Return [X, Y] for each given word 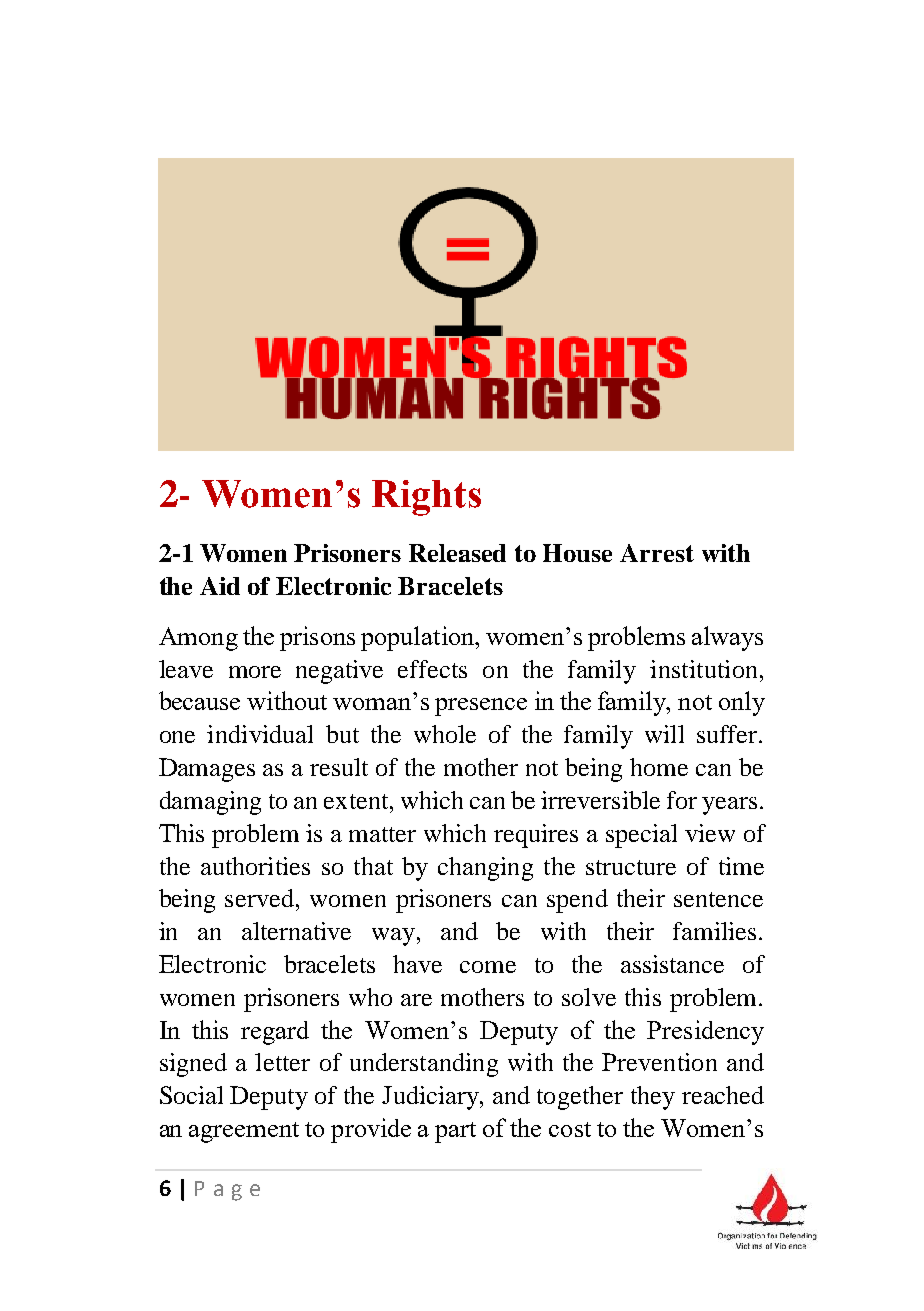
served [261, 898]
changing [485, 869]
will [664, 734]
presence [481, 707]
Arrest [657, 553]
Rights [426, 498]
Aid [220, 586]
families [714, 931]
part [455, 1132]
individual [260, 734]
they [653, 1098]
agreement [244, 1132]
